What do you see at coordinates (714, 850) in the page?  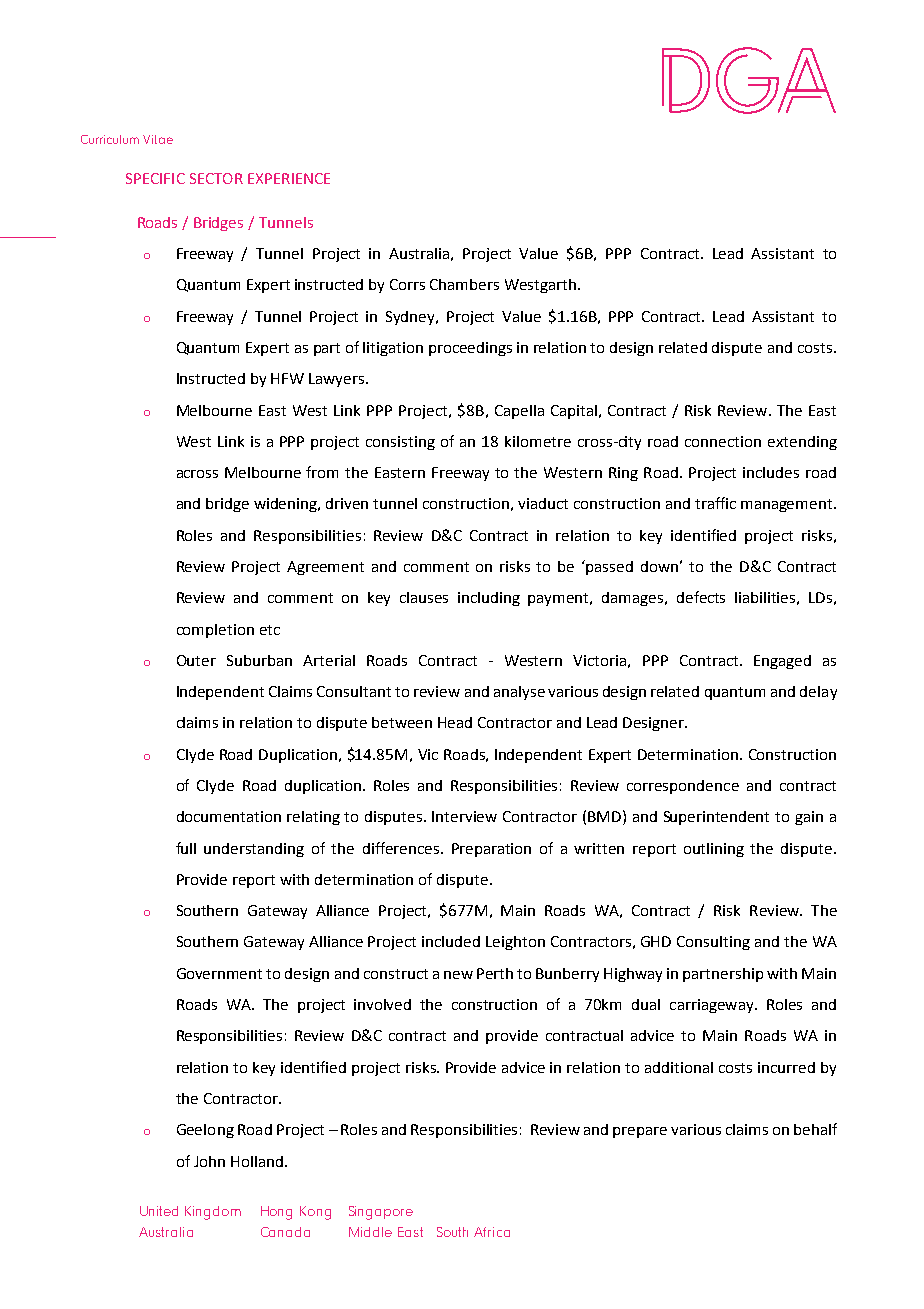 I see `outlining` at bounding box center [714, 850].
